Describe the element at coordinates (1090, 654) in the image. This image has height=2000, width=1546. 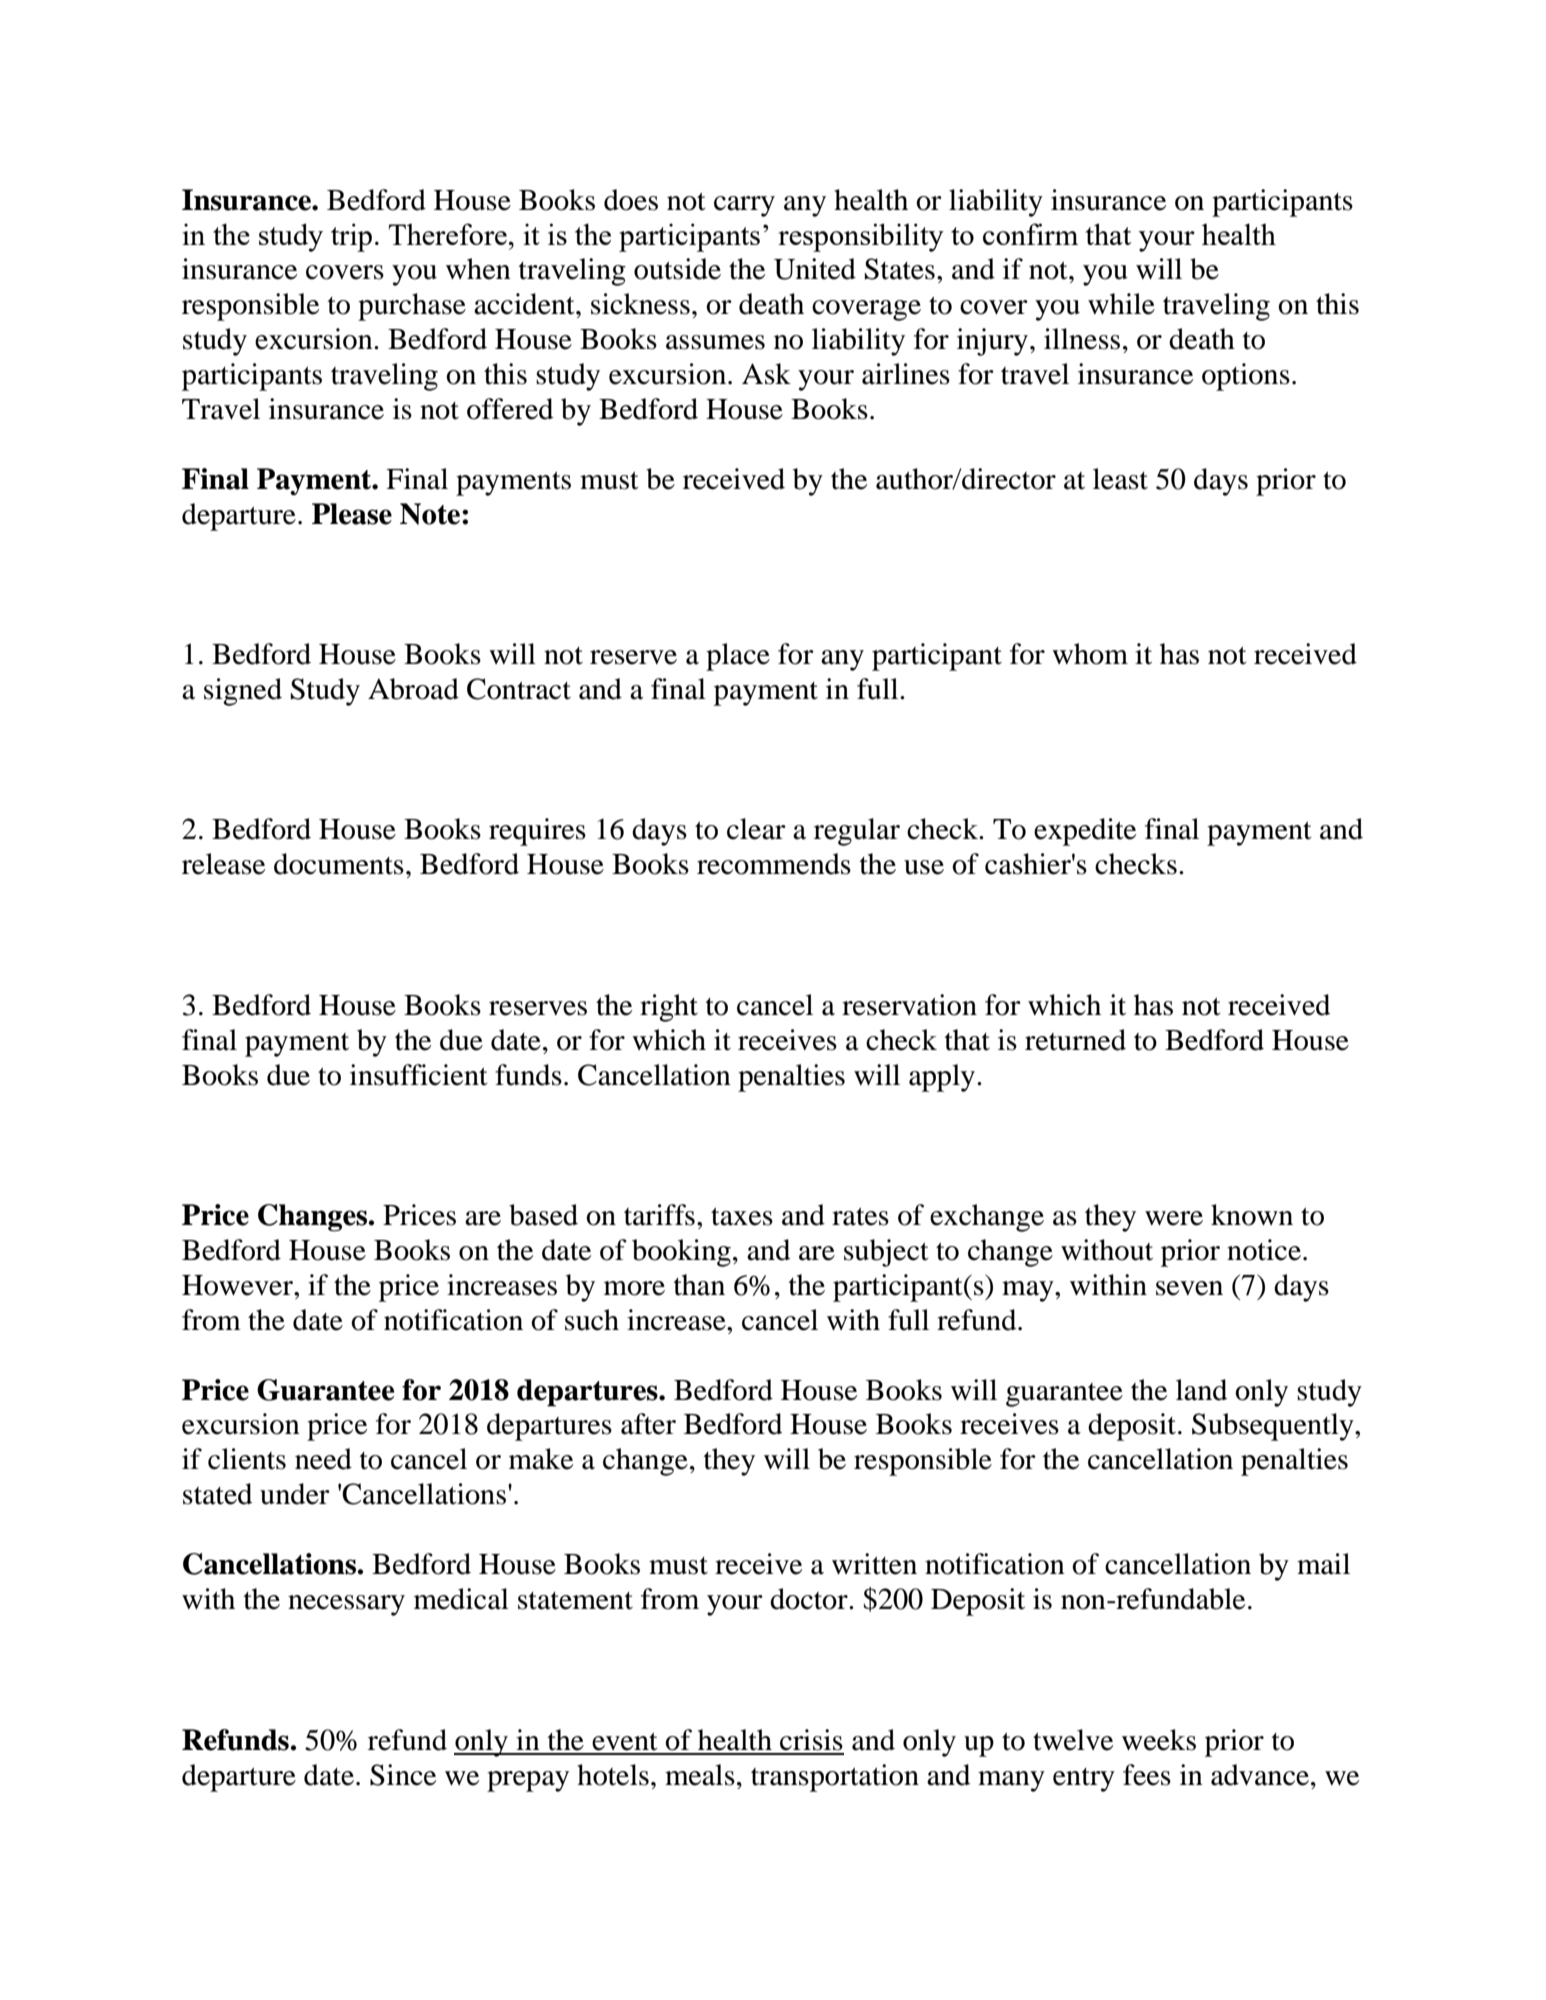
I see `whom` at that location.
